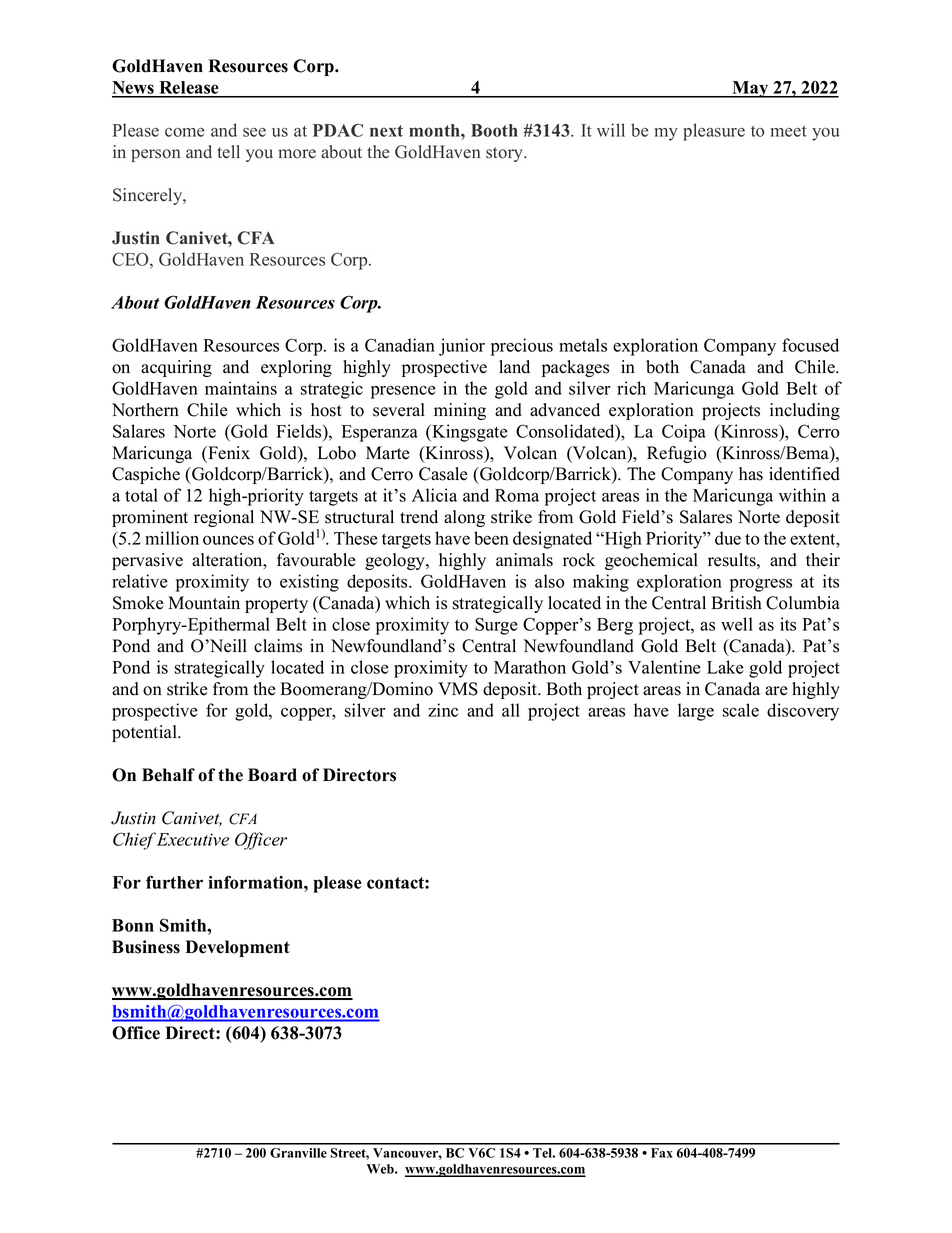 The image size is (952, 1233). I want to click on large, so click(696, 712).
